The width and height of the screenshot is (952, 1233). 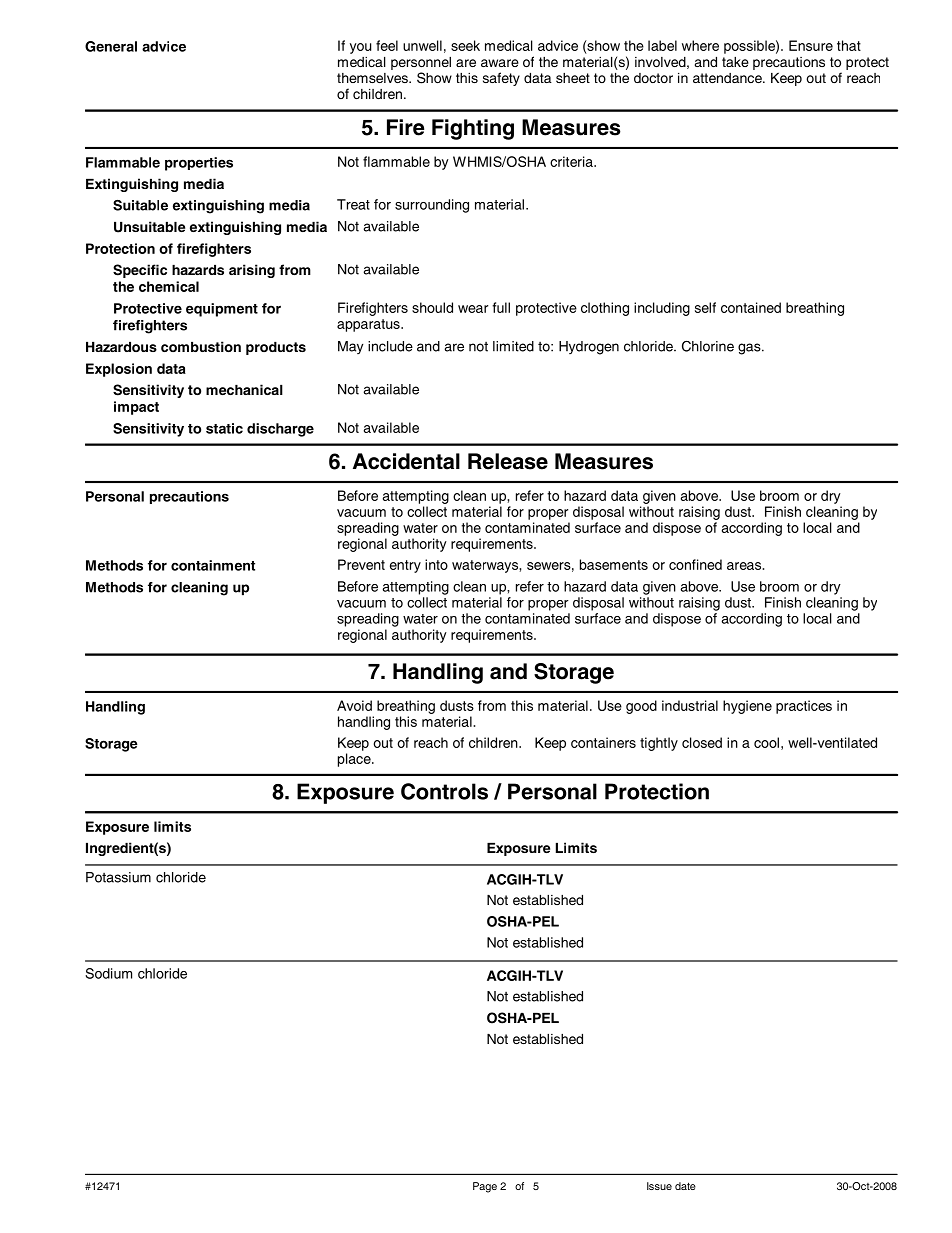 I want to click on closed, so click(x=702, y=742).
